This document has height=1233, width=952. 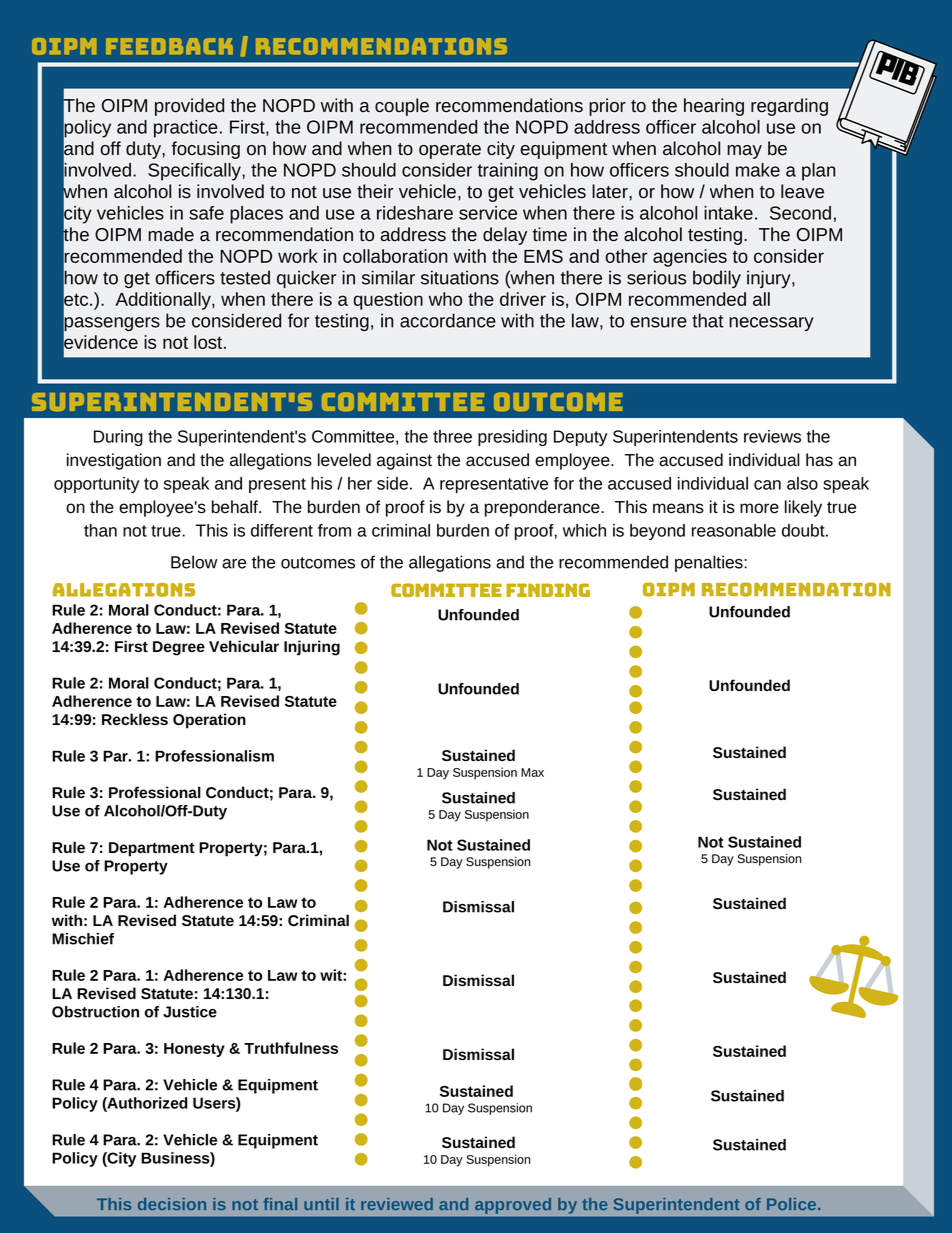 I want to click on Degree, so click(x=179, y=648).
